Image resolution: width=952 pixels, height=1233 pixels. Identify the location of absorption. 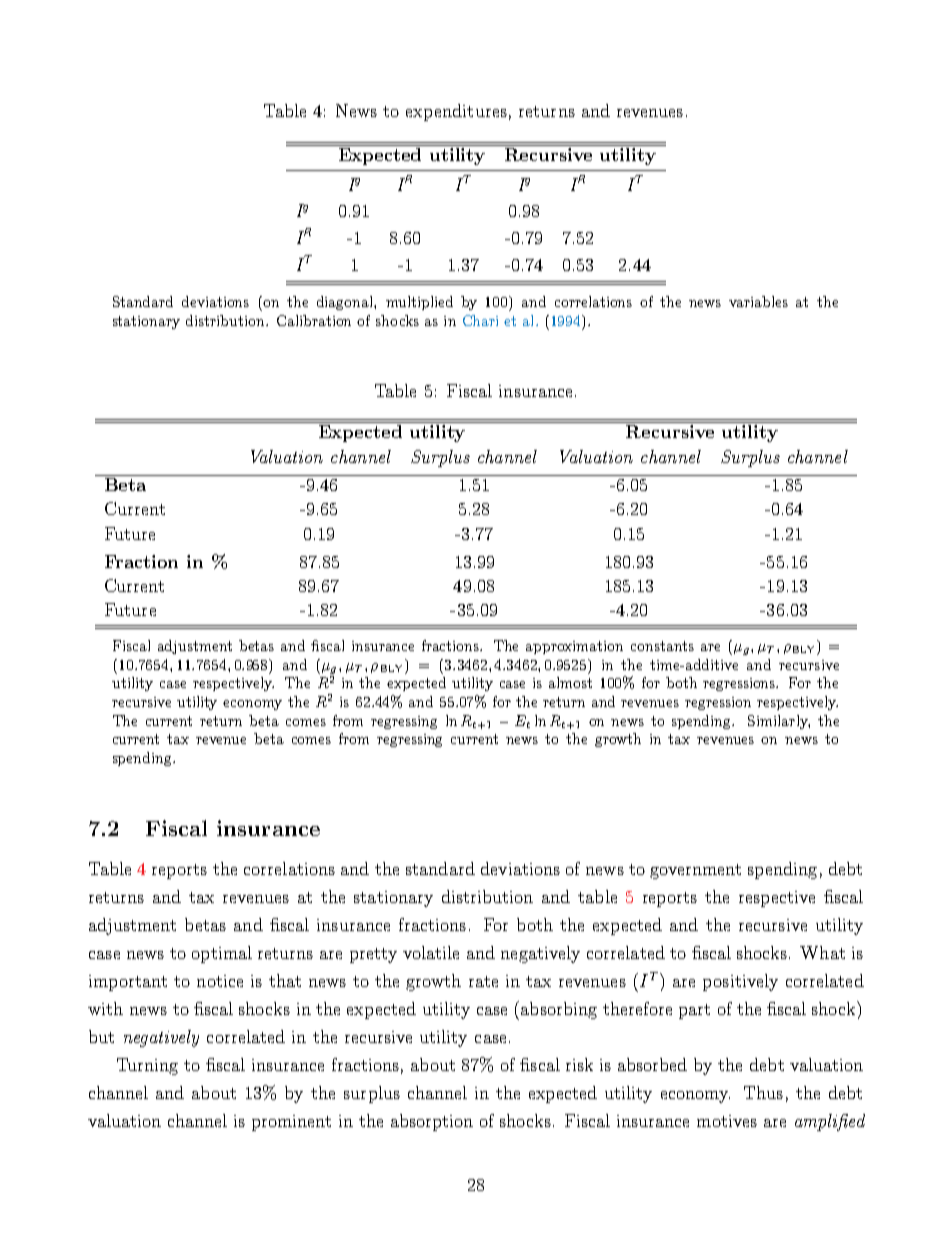
(432, 1122).
